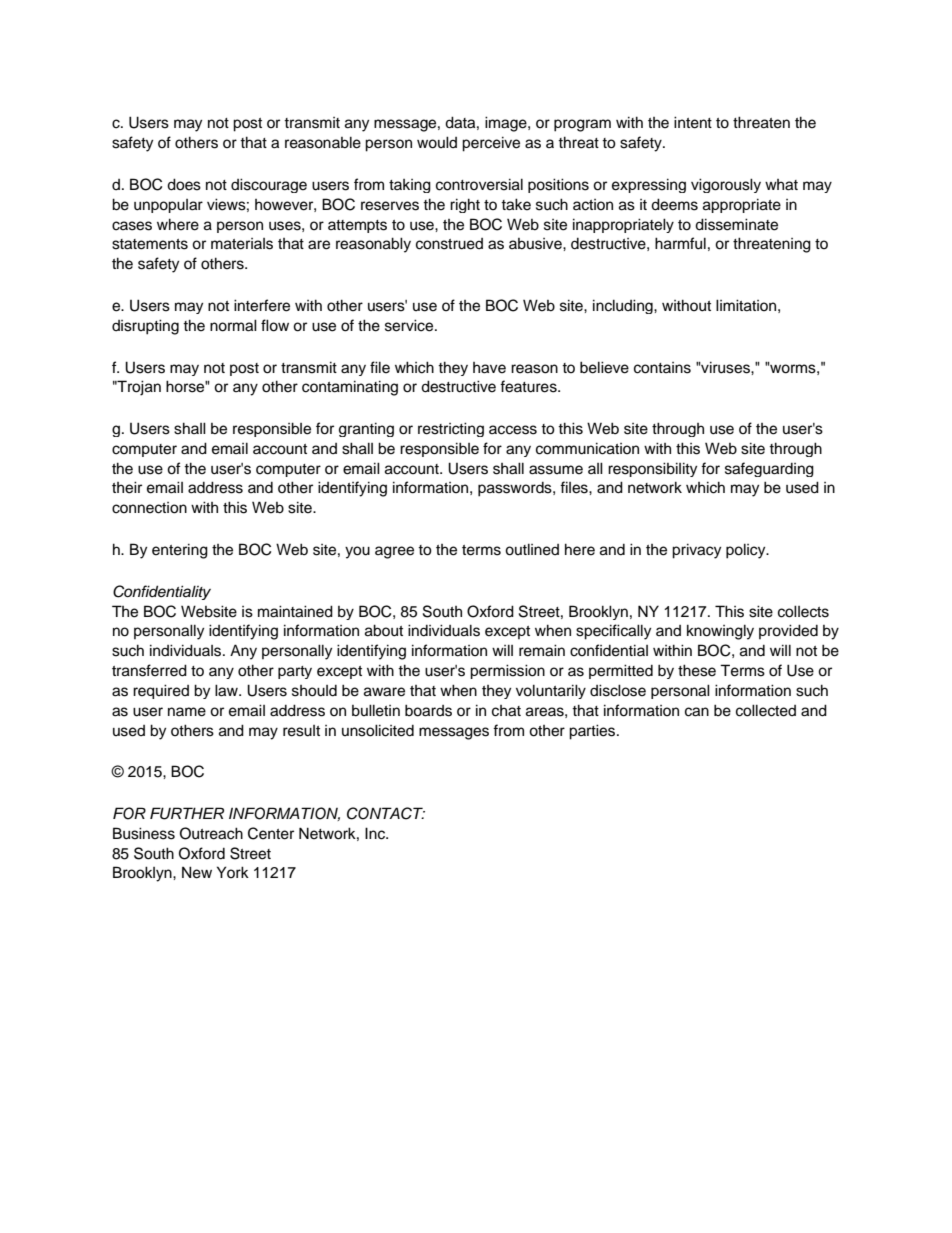  I want to click on does, so click(184, 184).
